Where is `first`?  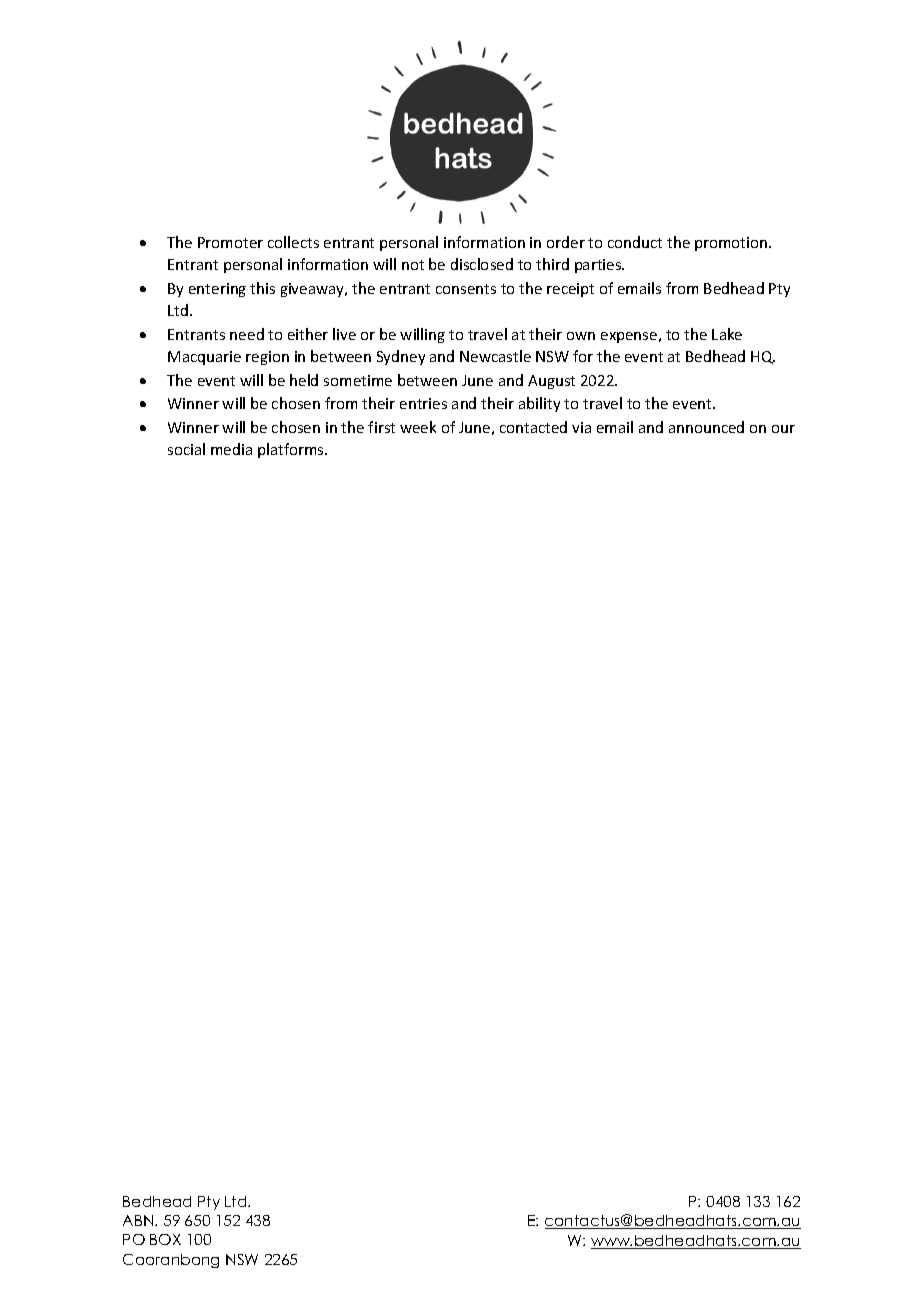 first is located at coordinates (381, 427).
